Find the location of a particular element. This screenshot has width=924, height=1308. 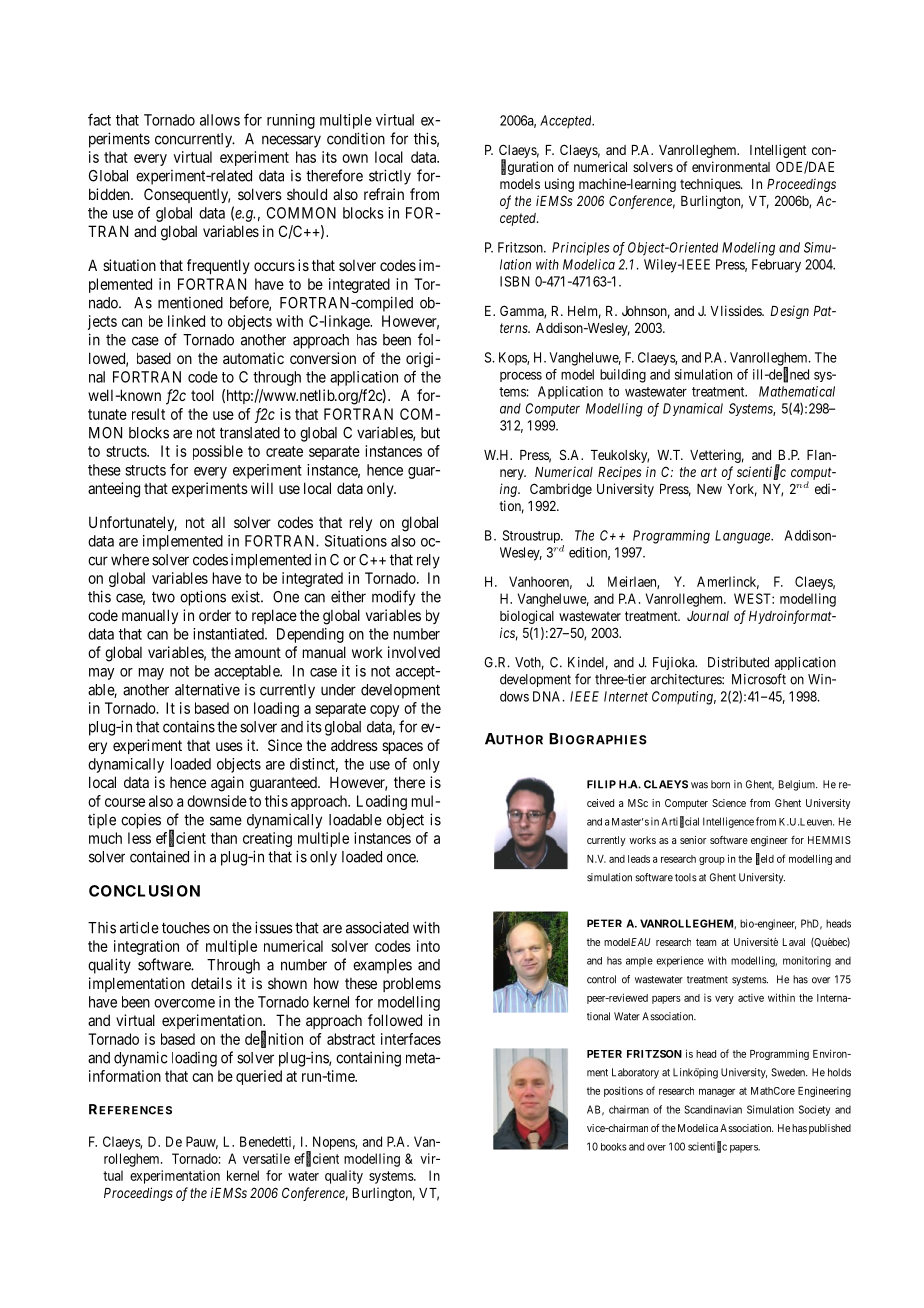

Scandinavian is located at coordinates (713, 1109).
